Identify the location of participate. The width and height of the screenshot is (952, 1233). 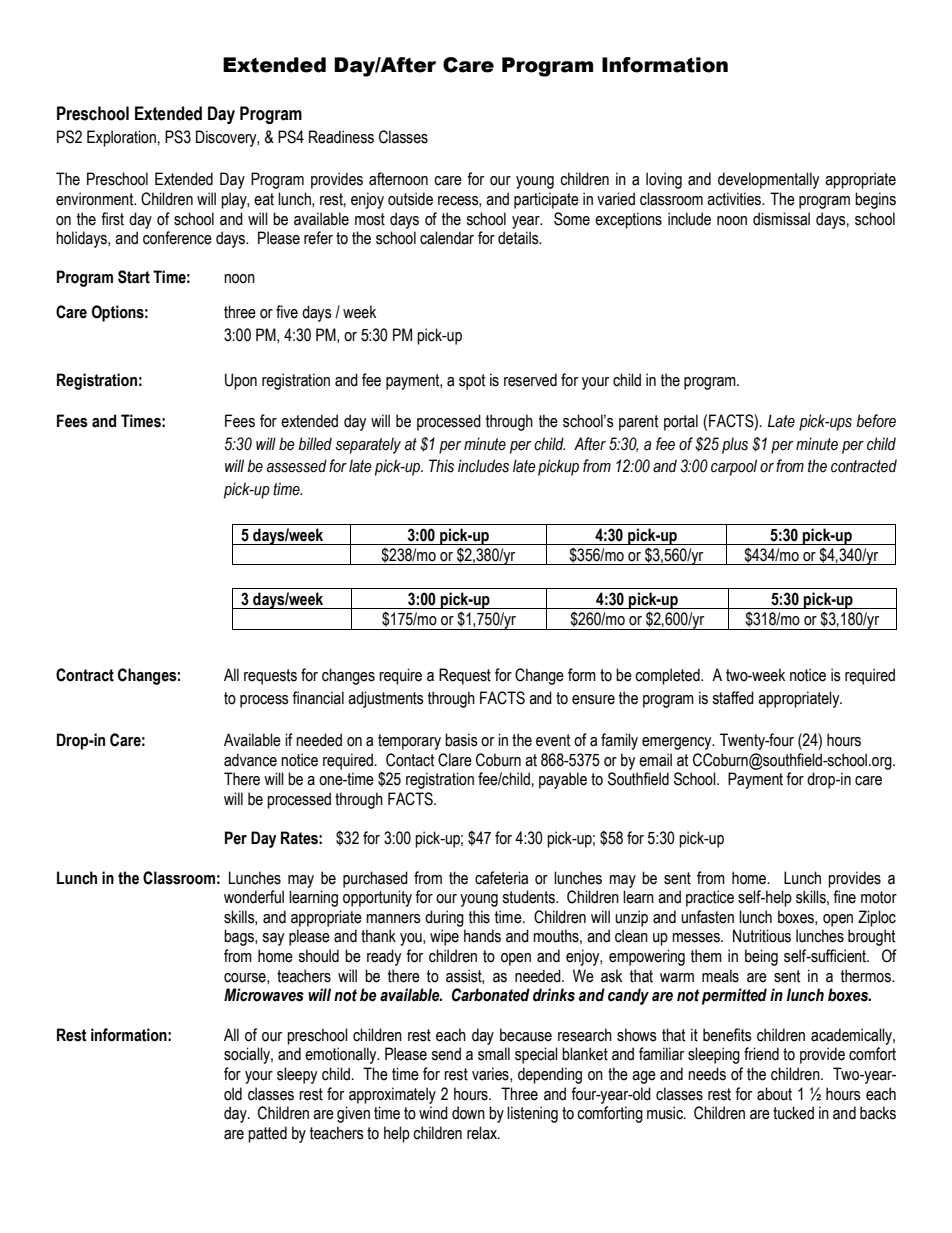
(546, 200).
